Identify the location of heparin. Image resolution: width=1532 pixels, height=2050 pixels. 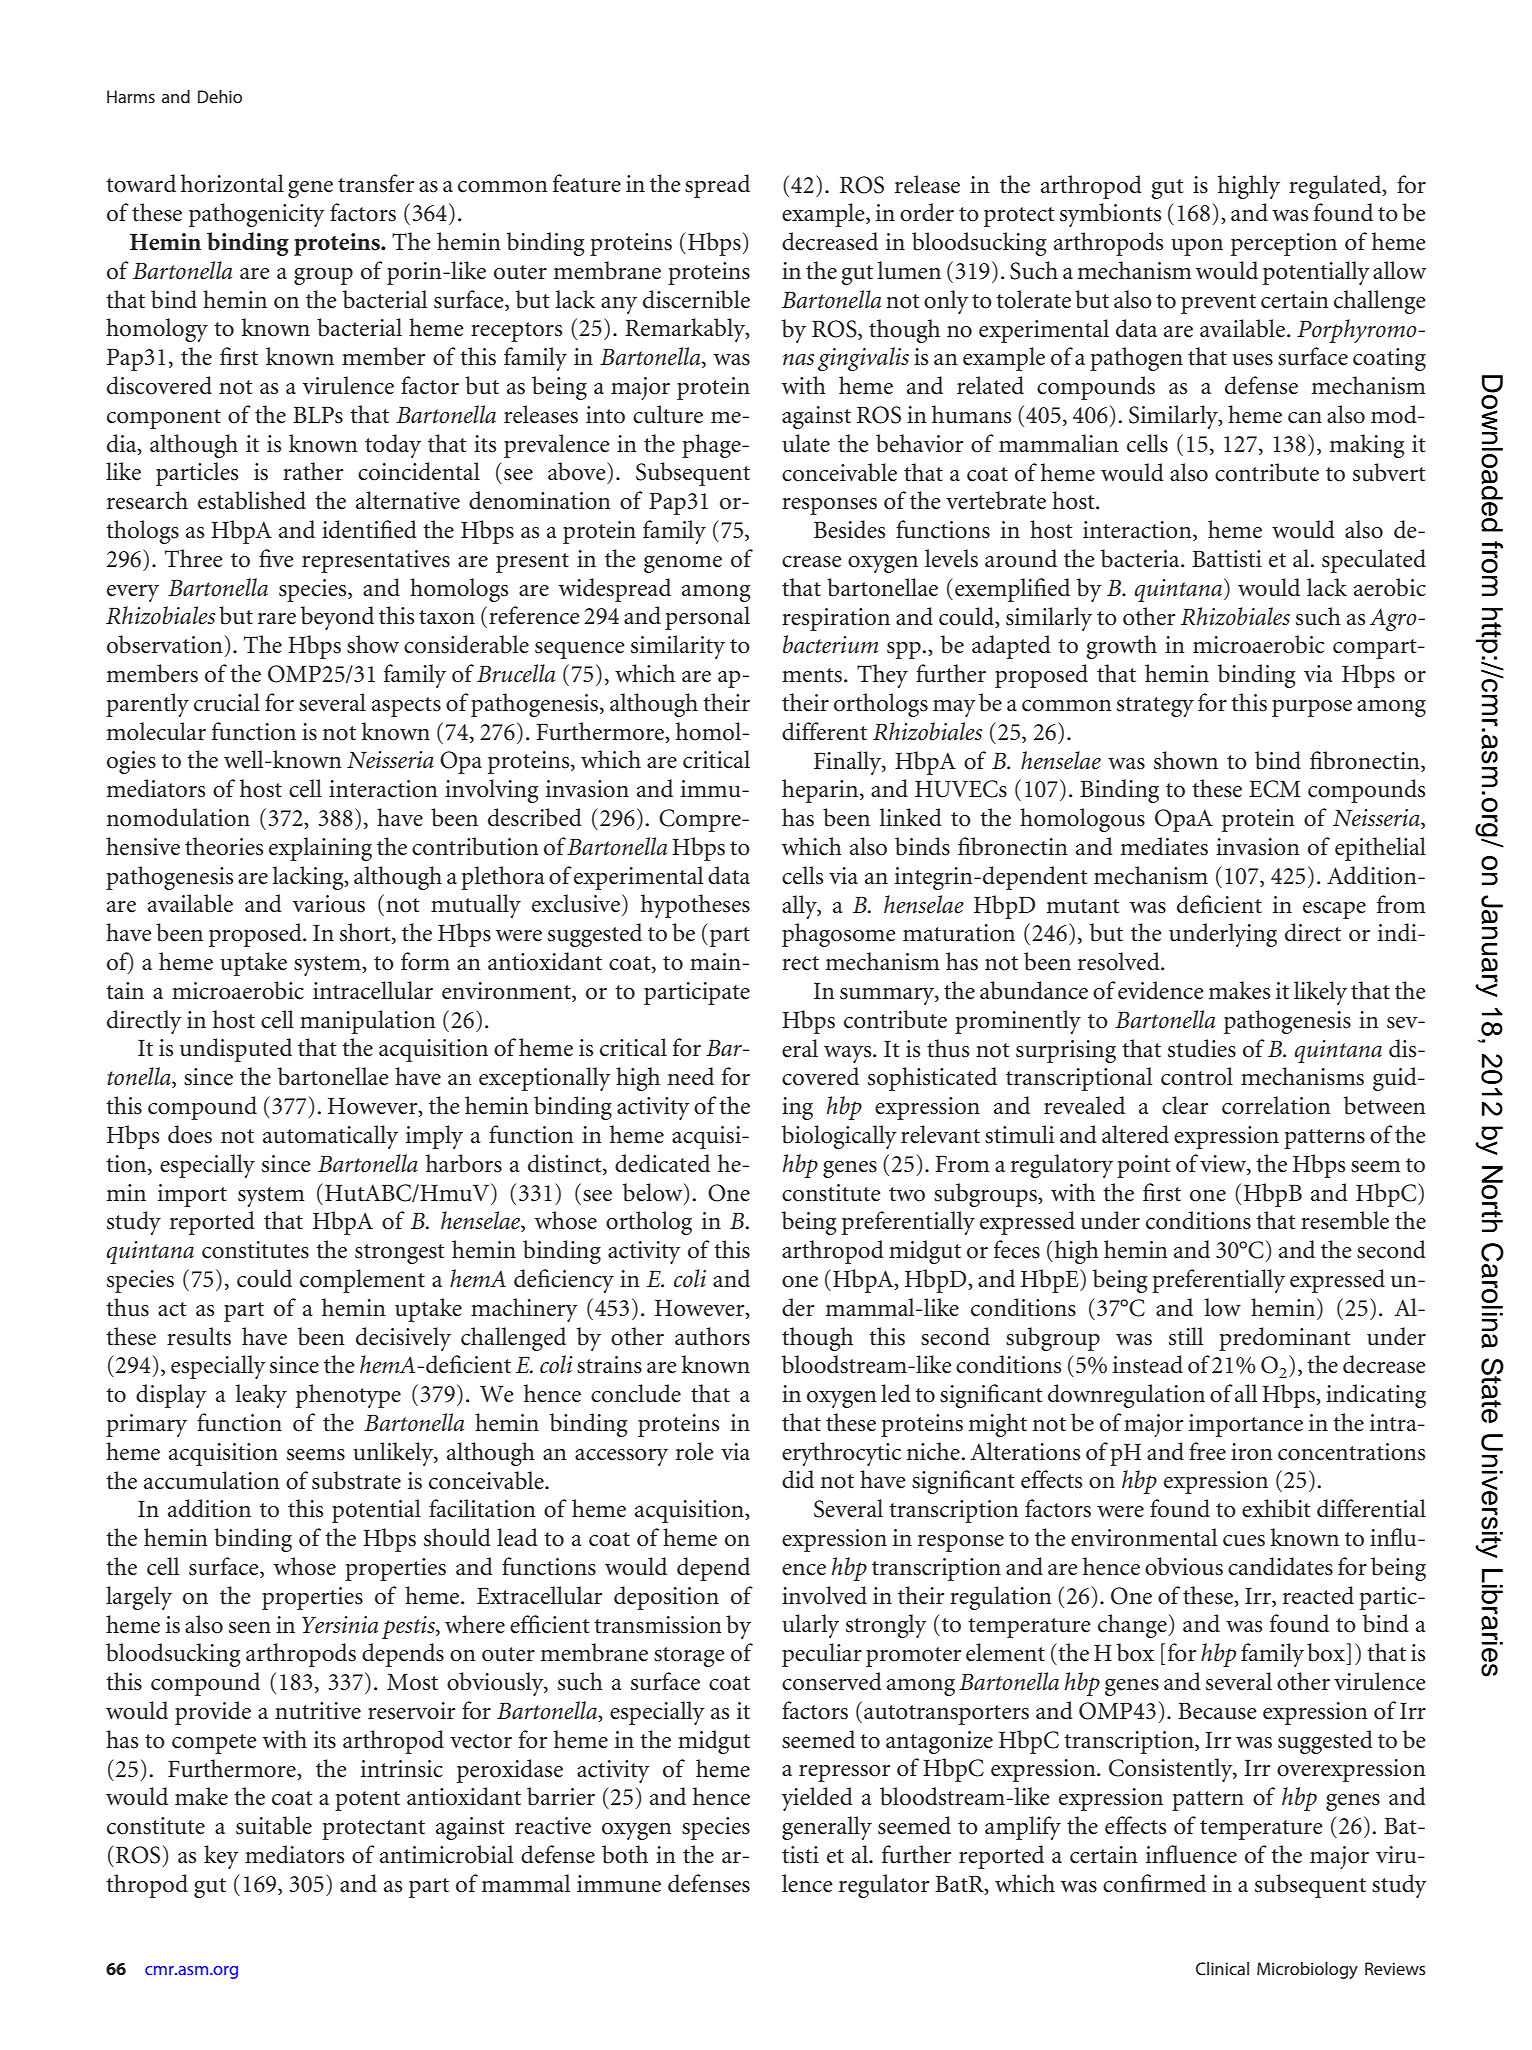
(821, 791).
